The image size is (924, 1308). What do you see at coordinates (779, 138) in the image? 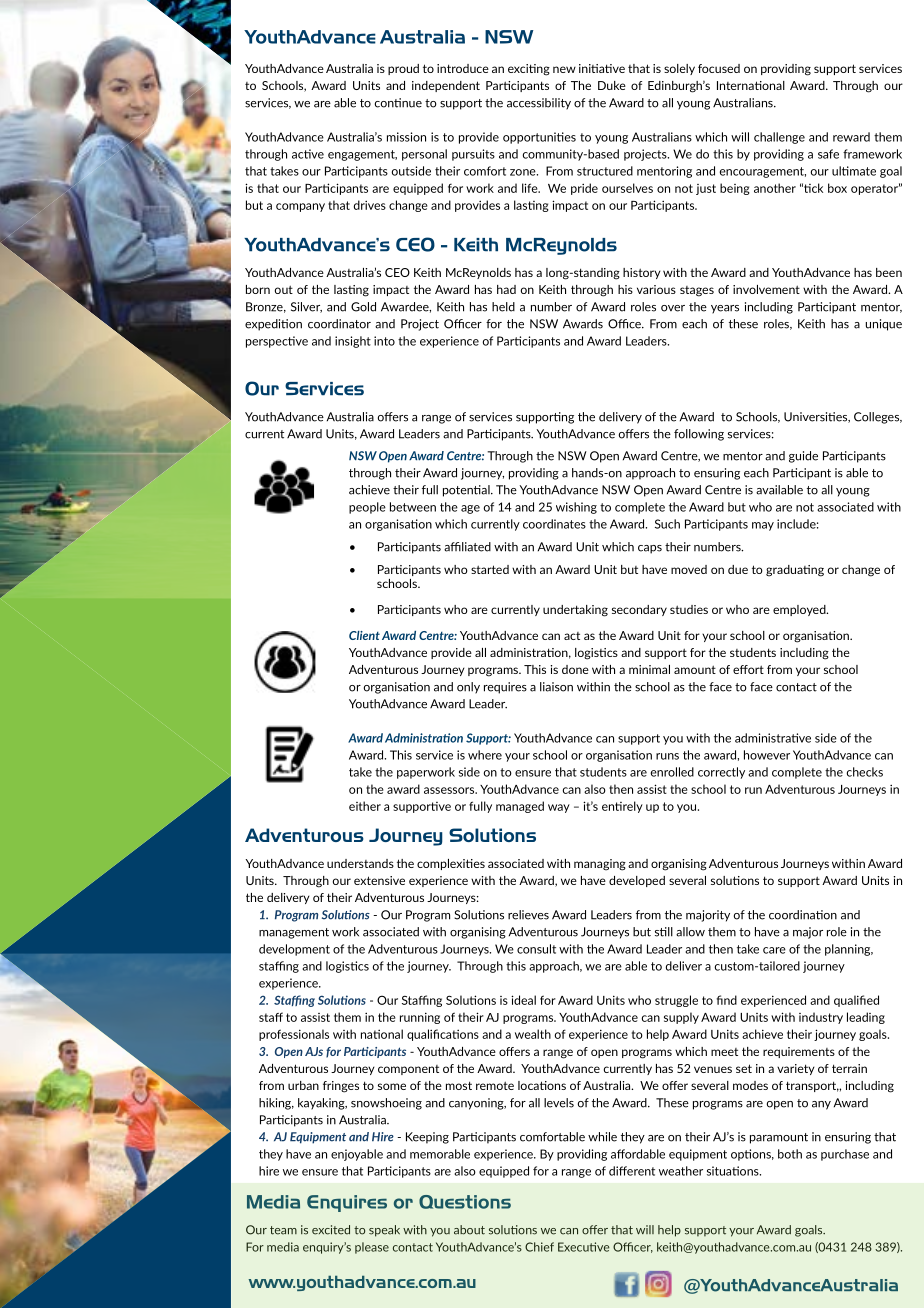
I see `challenge` at bounding box center [779, 138].
